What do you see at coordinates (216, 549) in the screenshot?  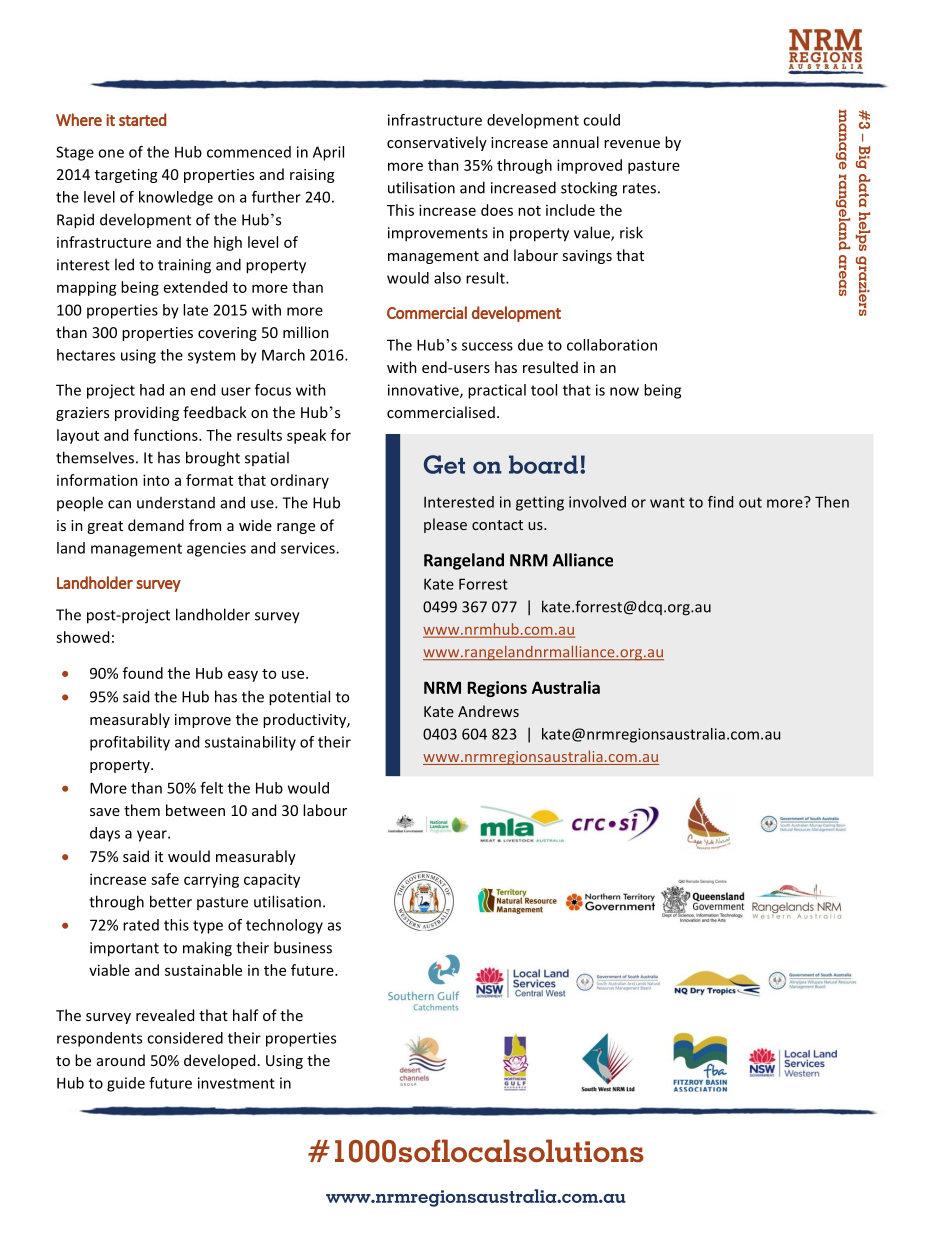 I see `agencies` at bounding box center [216, 549].
